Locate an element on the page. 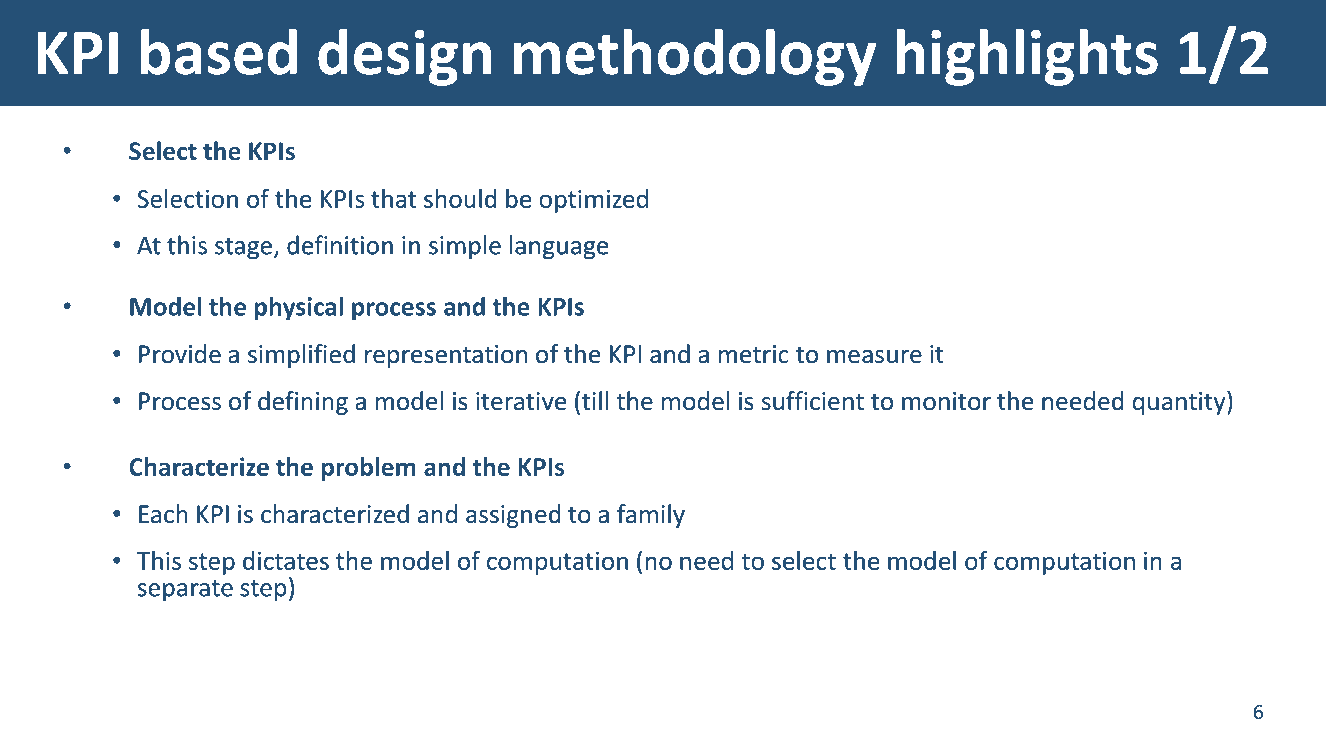  optimized is located at coordinates (593, 201).
